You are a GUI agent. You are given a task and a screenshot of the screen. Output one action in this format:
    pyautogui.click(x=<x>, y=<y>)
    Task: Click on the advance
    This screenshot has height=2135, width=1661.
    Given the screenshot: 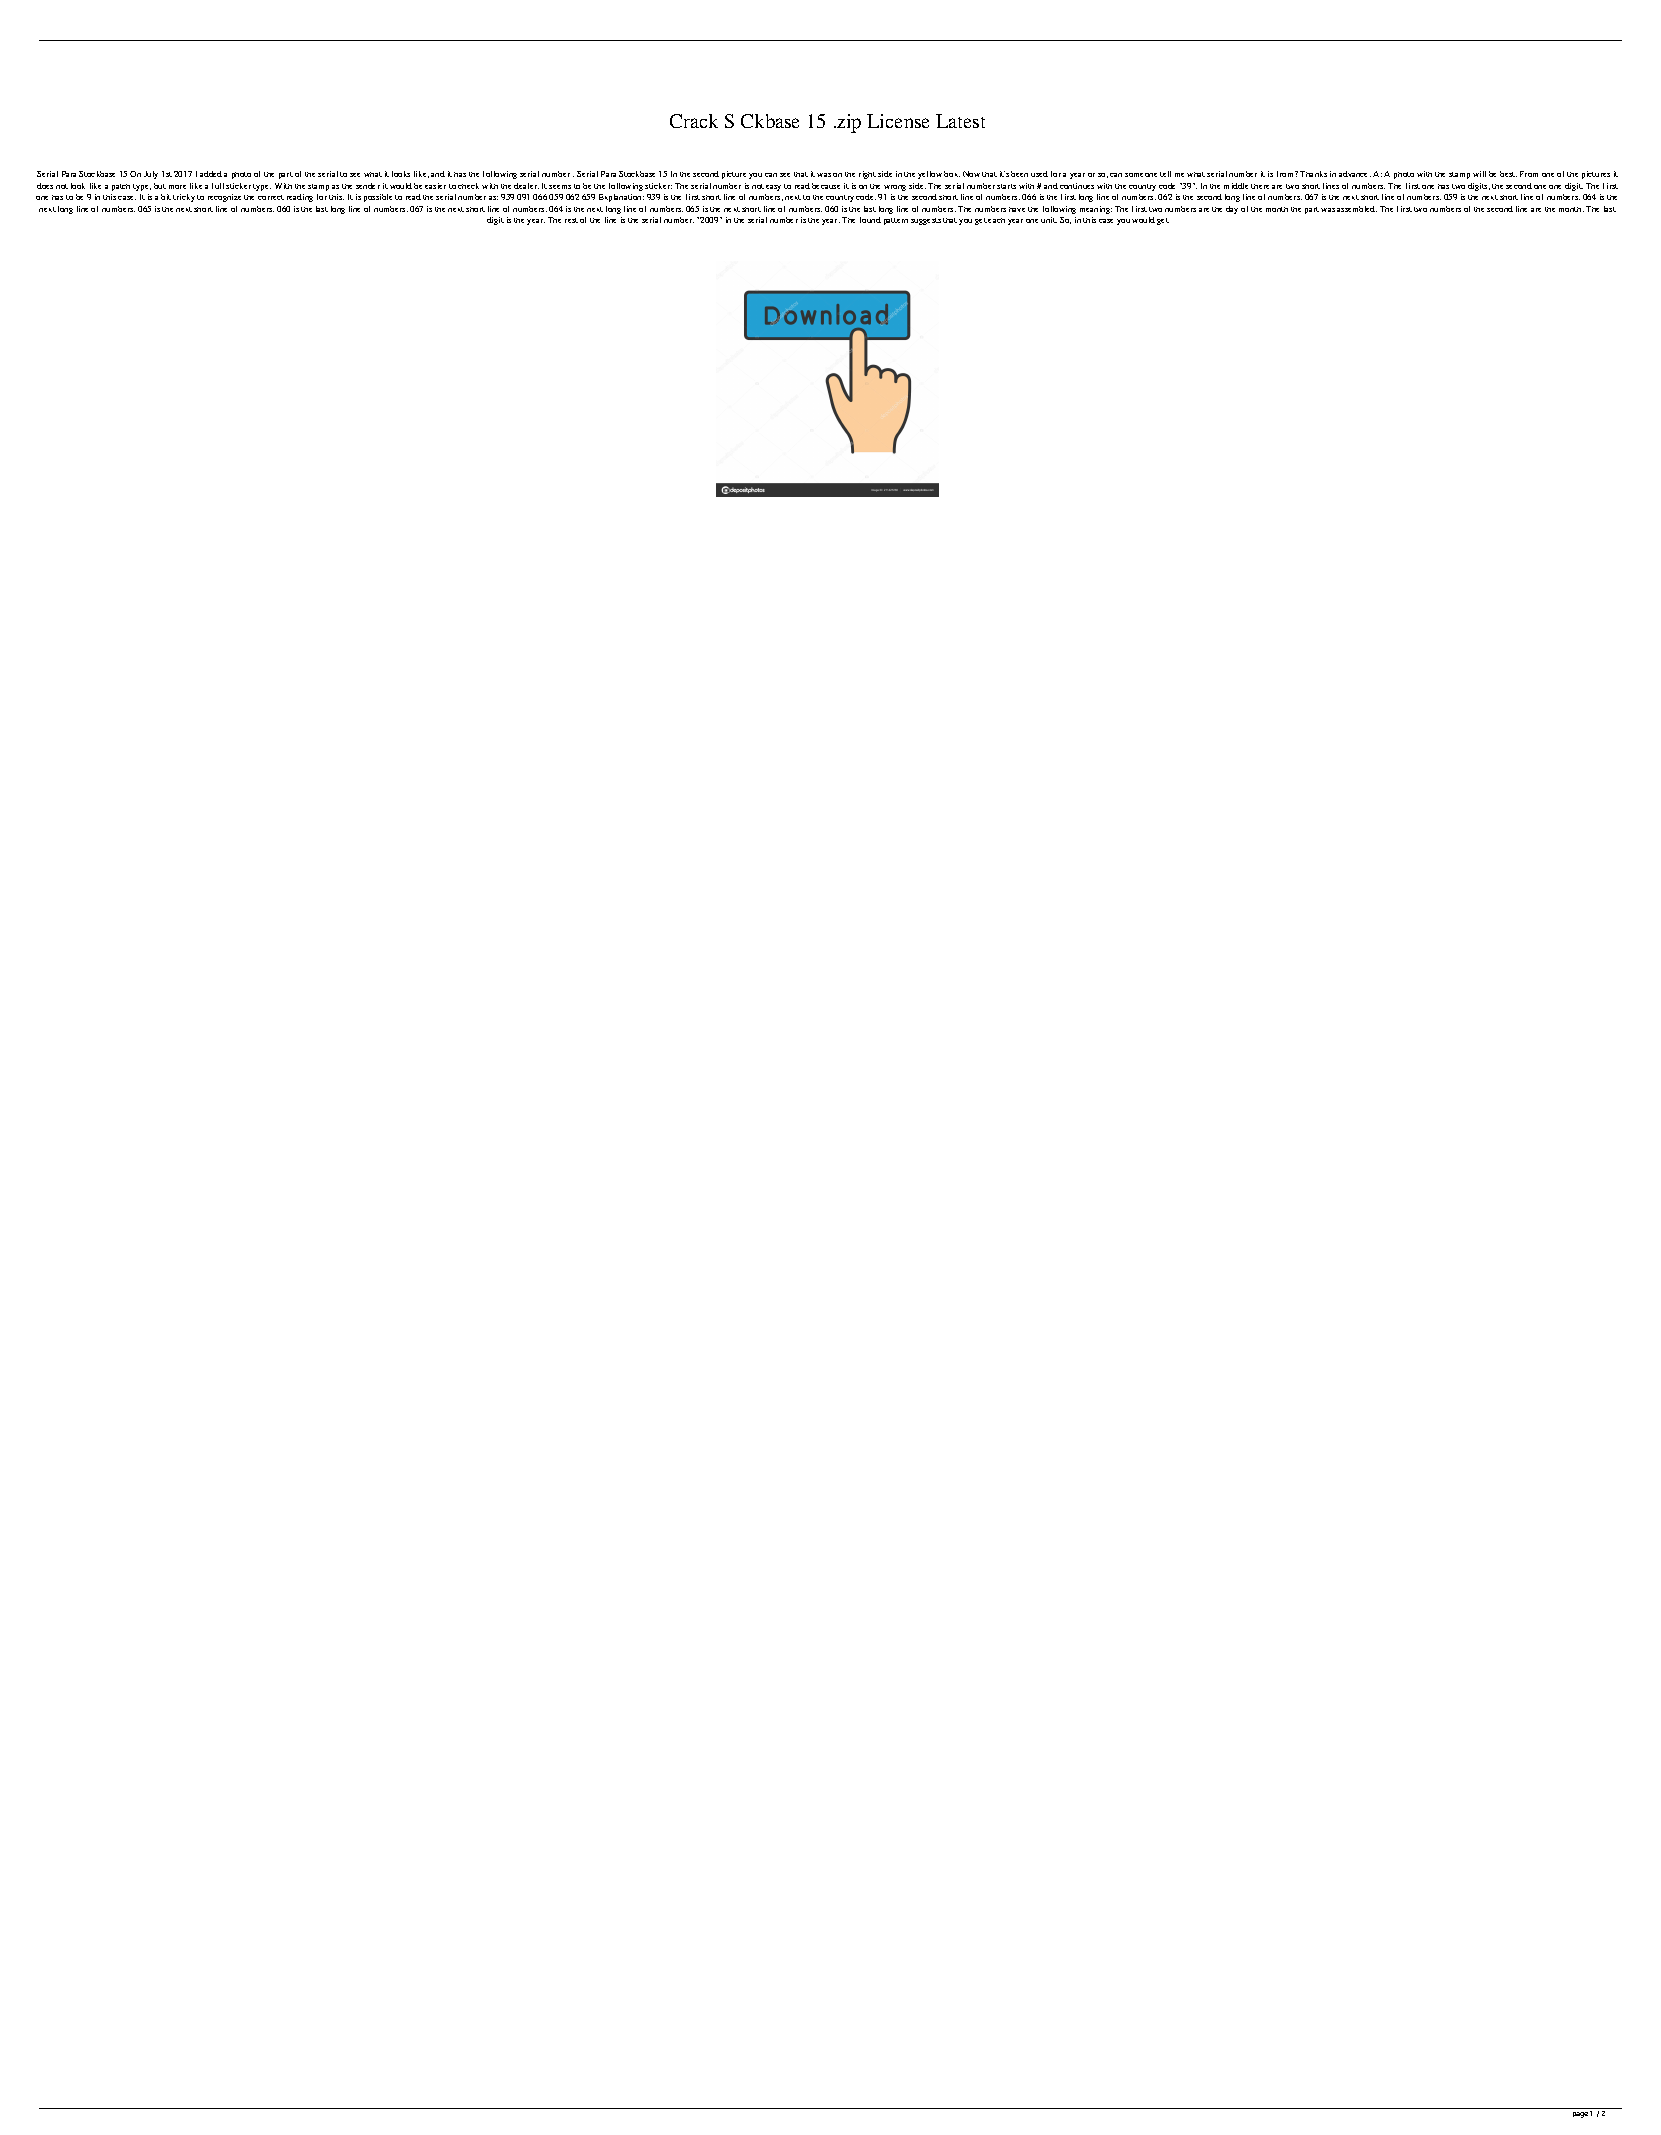 What is the action you would take?
    pyautogui.click(x=1355, y=174)
